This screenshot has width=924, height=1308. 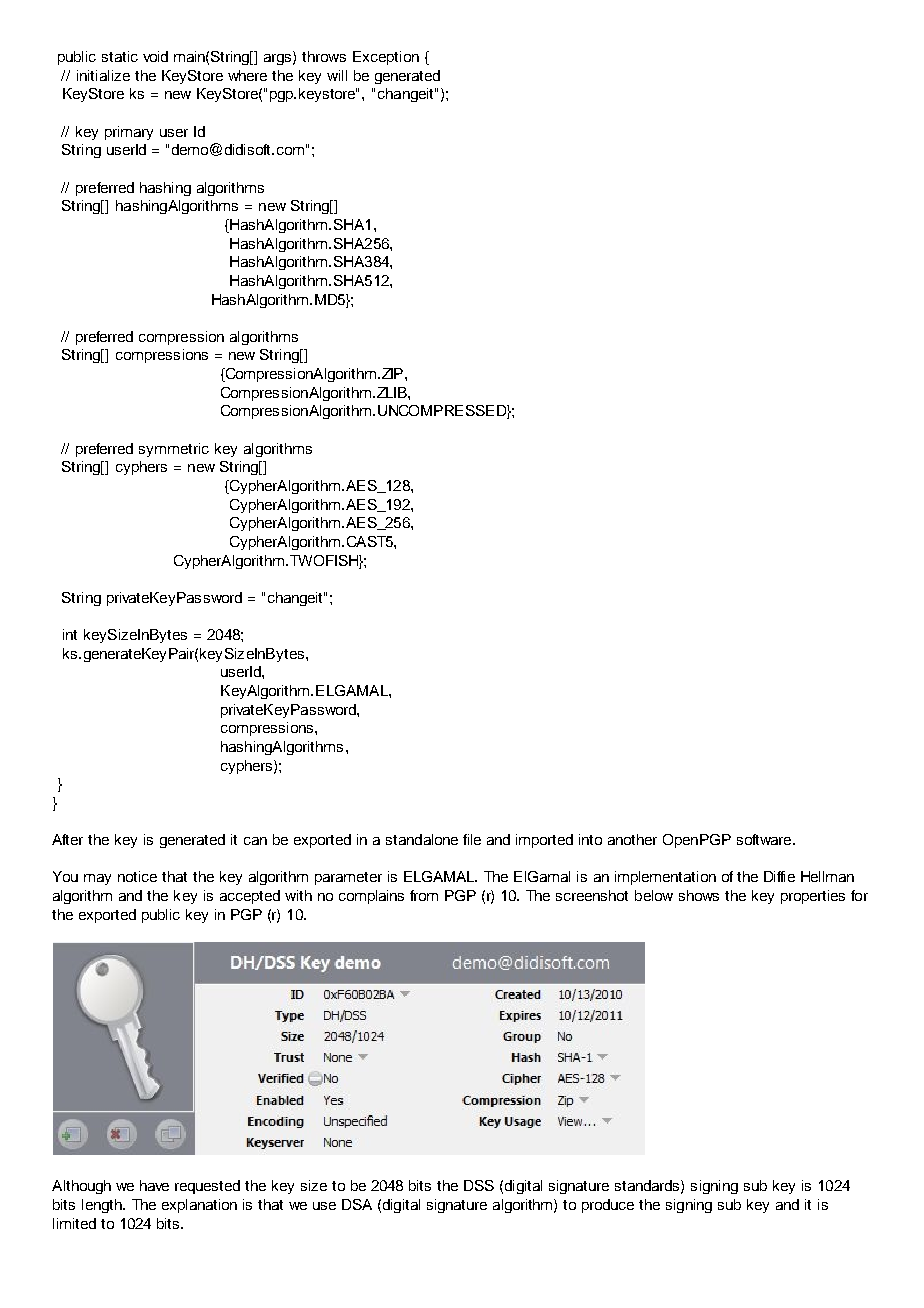 What do you see at coordinates (386, 58) in the screenshot?
I see `Exception` at bounding box center [386, 58].
